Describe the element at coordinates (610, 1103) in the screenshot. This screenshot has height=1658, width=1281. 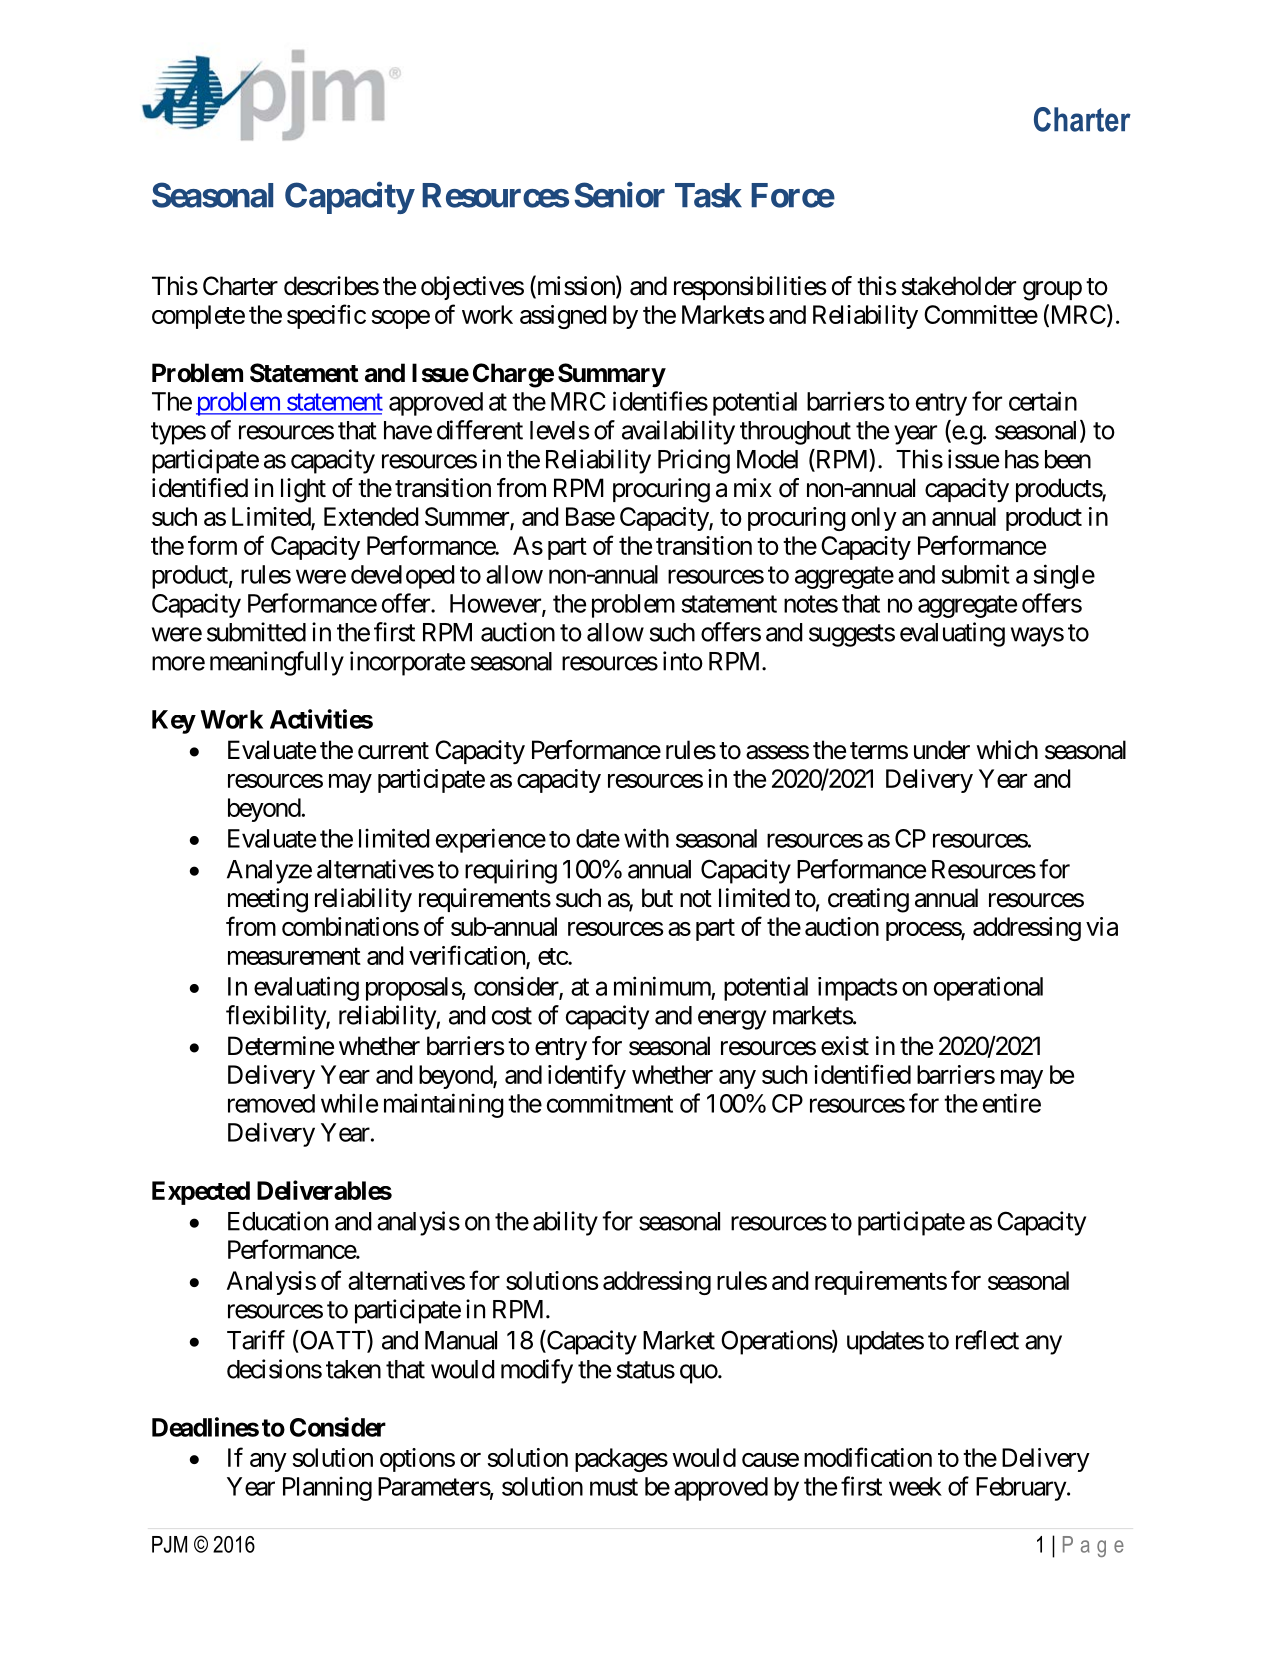
I see `commitment` at that location.
